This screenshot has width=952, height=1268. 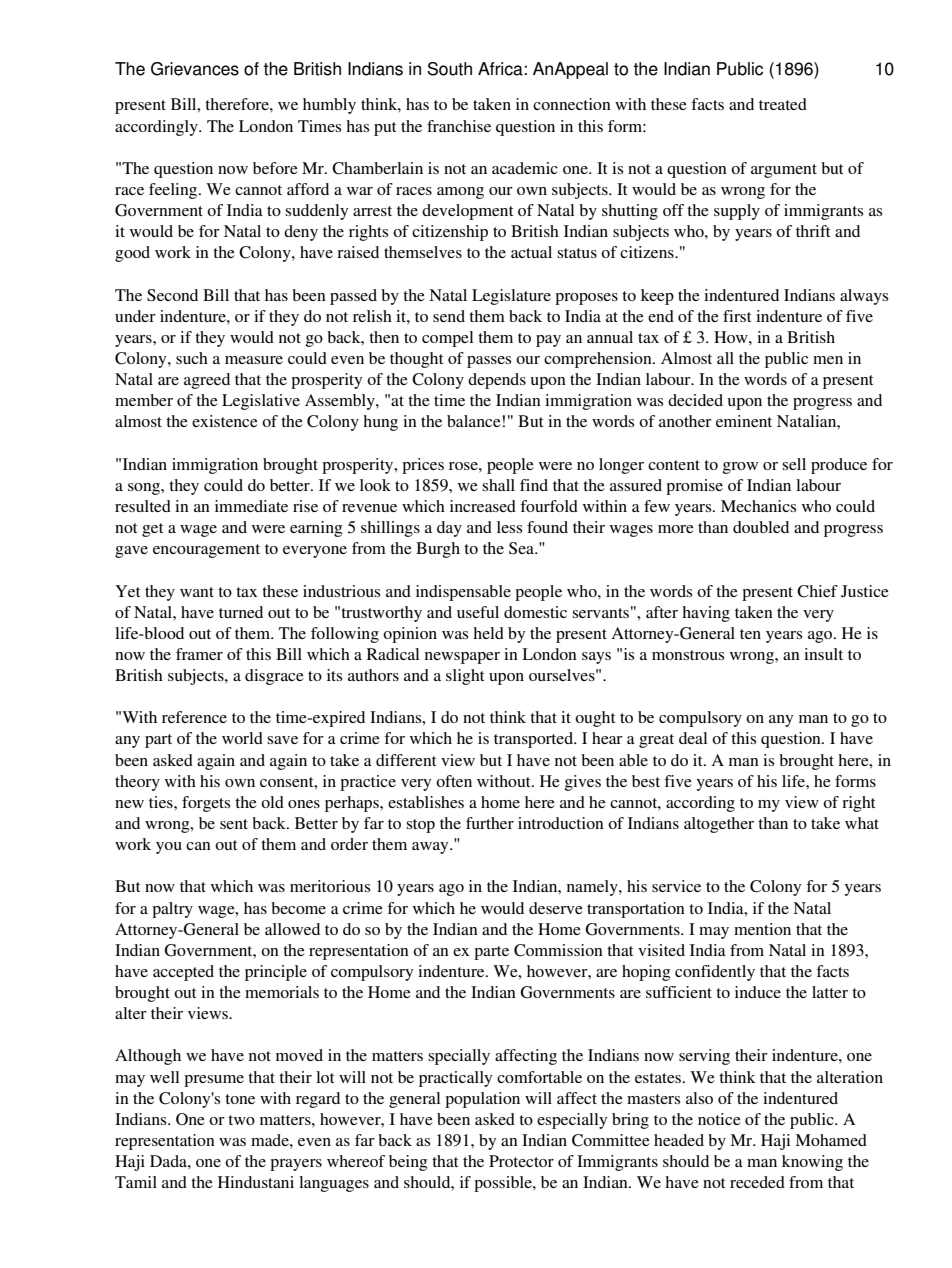 What do you see at coordinates (500, 69) in the screenshot?
I see `Africa` at bounding box center [500, 69].
